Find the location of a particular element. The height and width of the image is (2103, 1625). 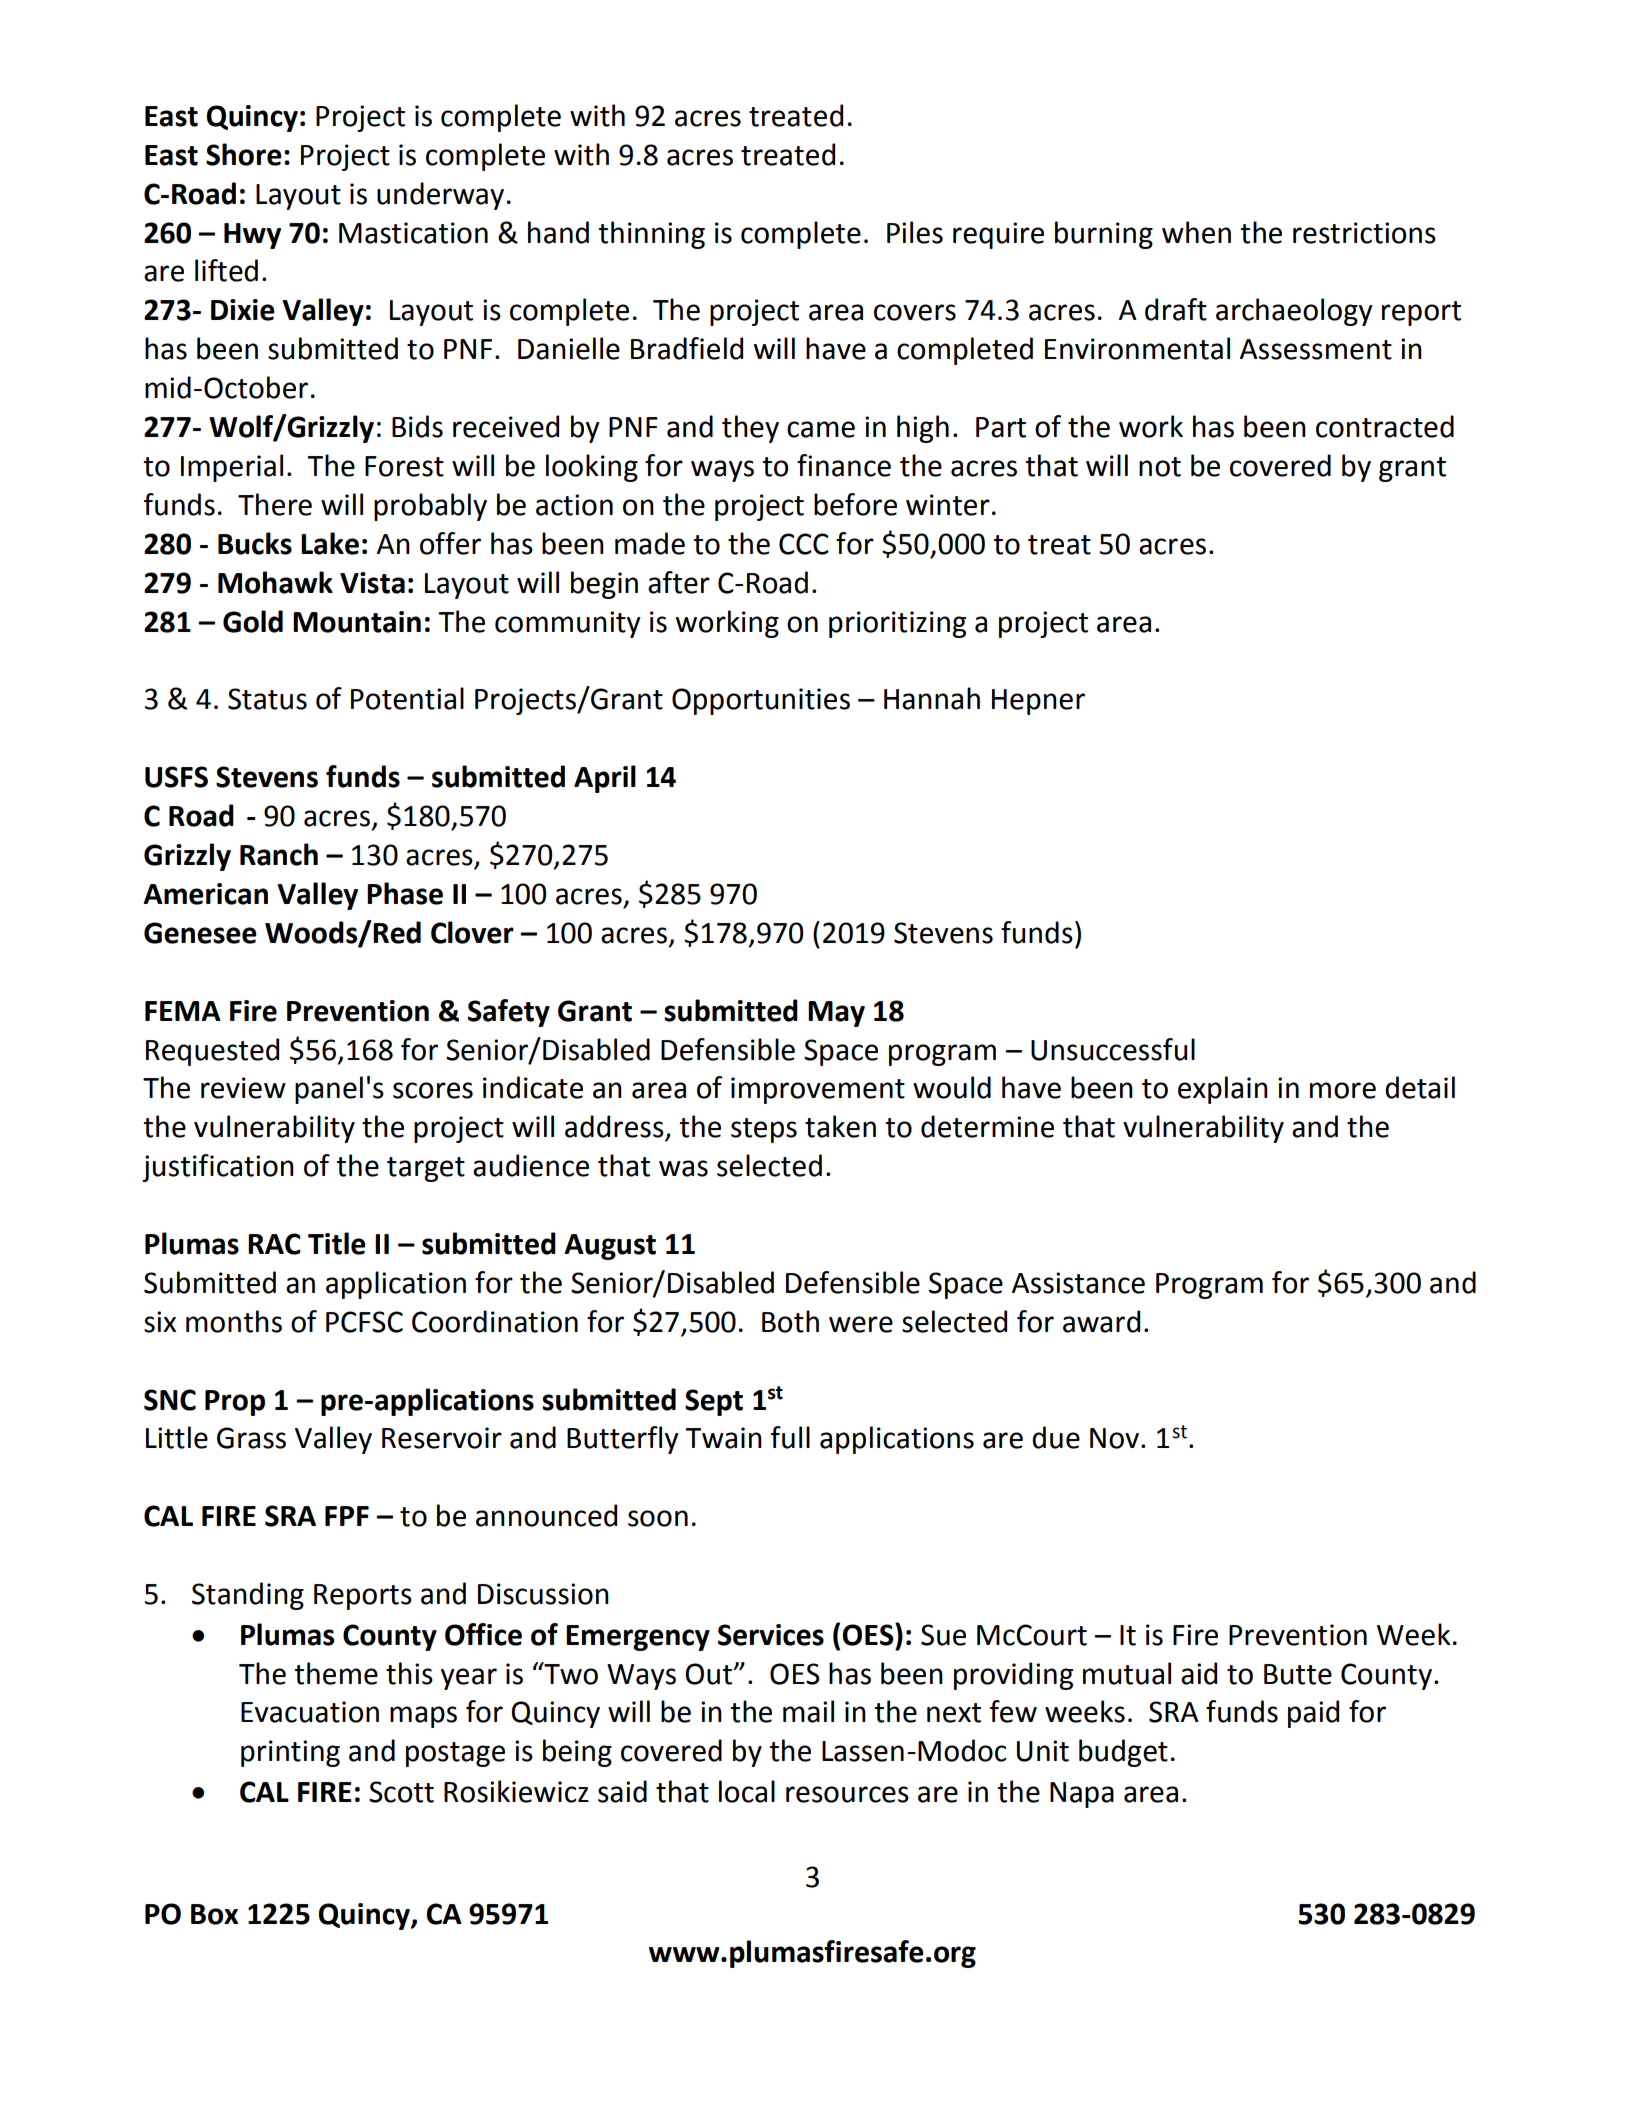

Mountain is located at coordinates (357, 622).
